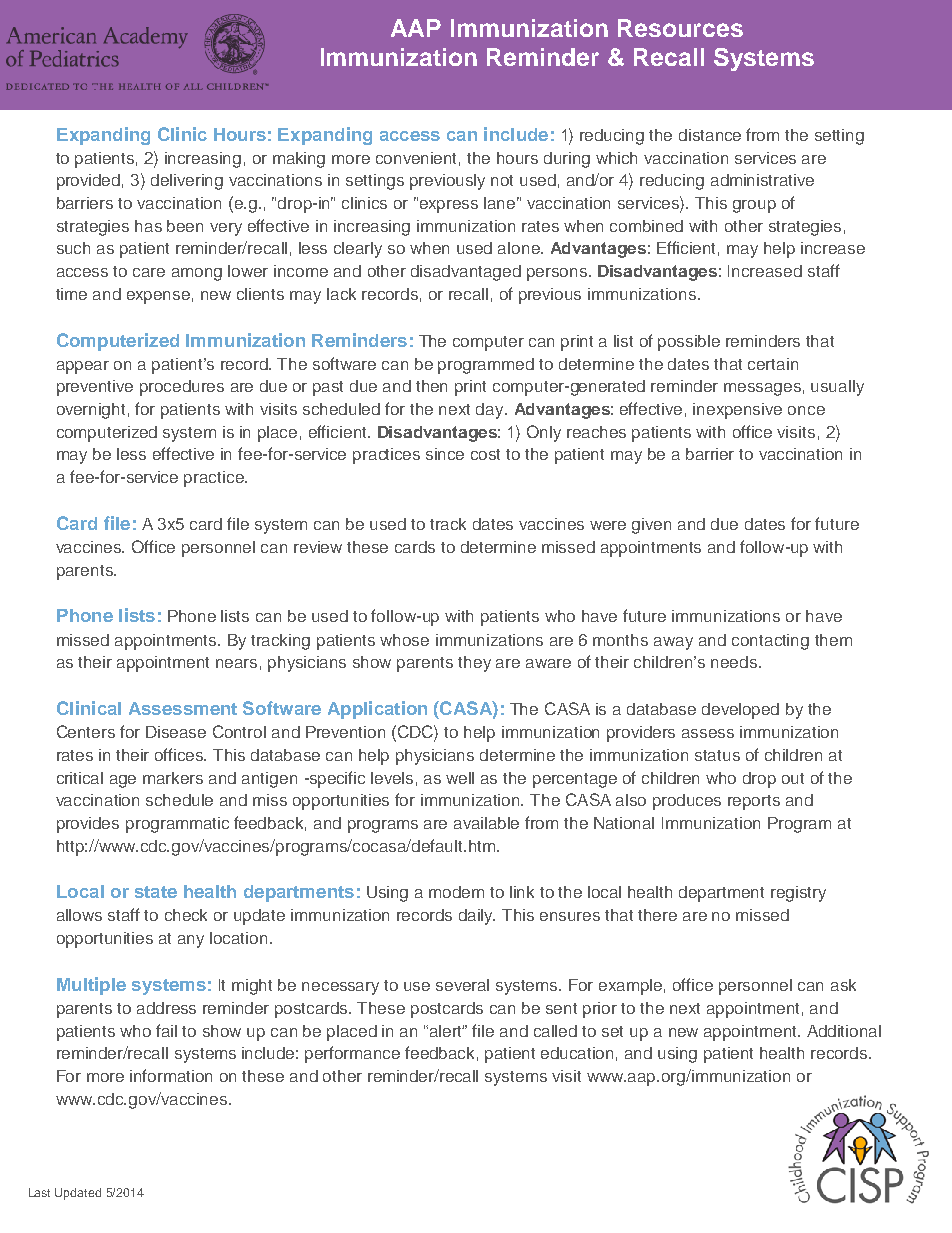 This screenshot has width=952, height=1233. What do you see at coordinates (156, 892) in the screenshot?
I see `state` at bounding box center [156, 892].
